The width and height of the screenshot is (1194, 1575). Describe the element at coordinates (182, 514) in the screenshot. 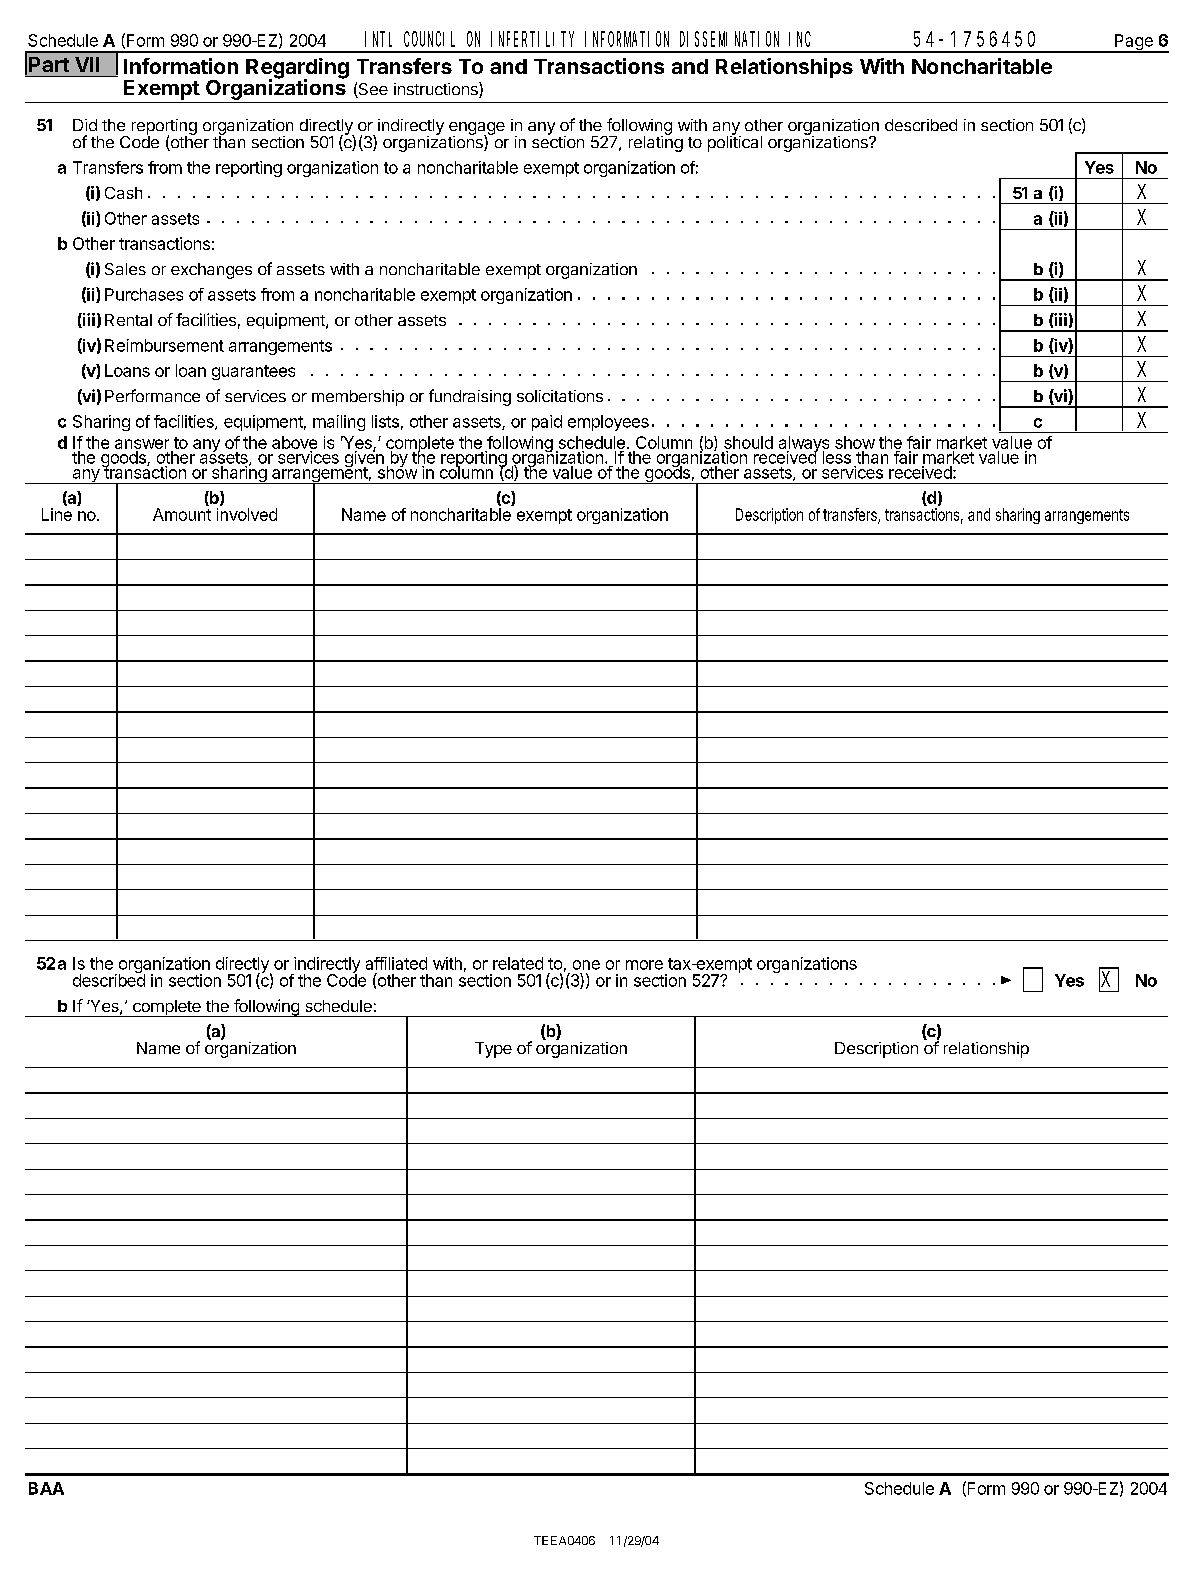

I see `Amount` at that location.
